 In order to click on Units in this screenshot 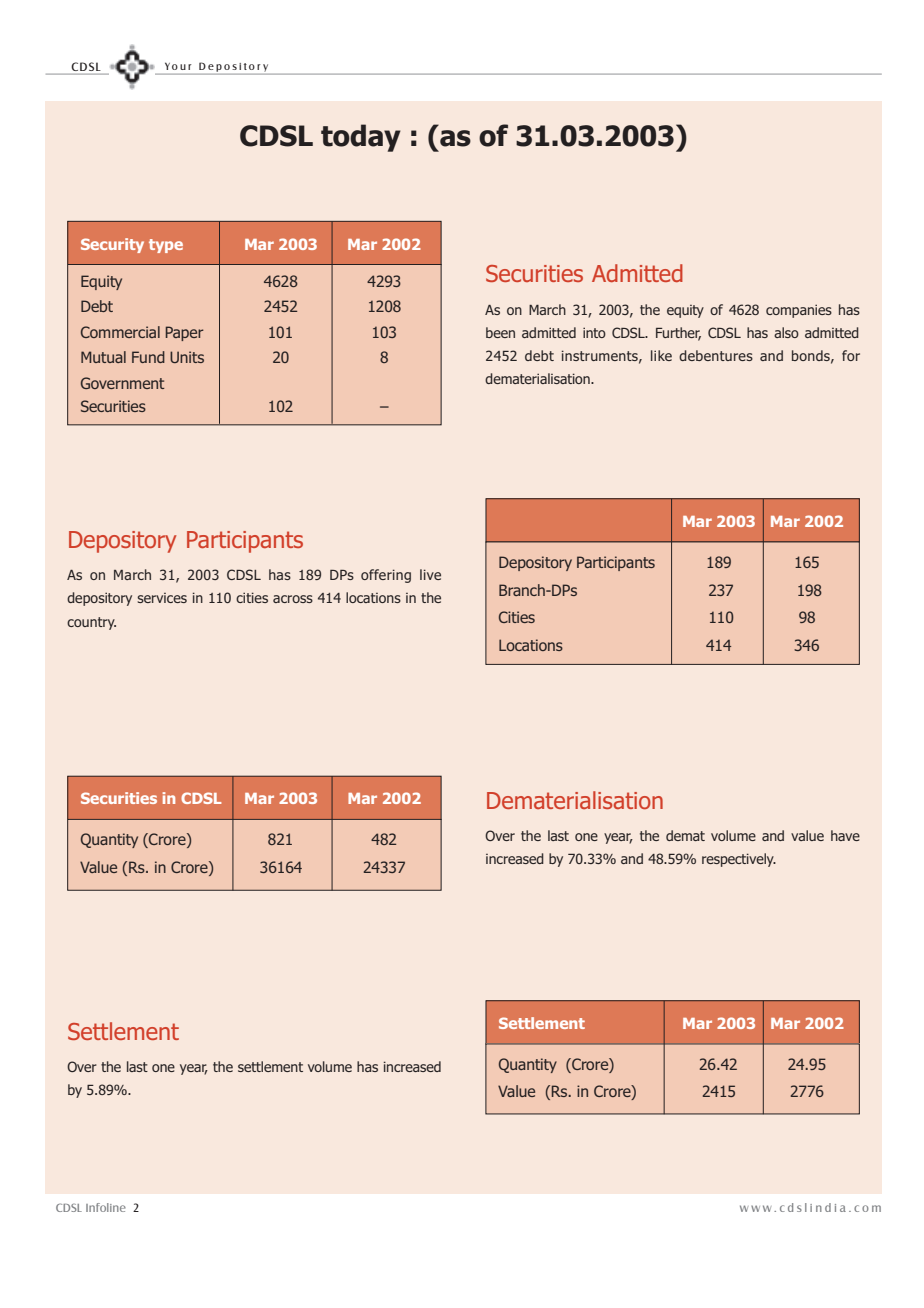, I will do `click(187, 357)`.
